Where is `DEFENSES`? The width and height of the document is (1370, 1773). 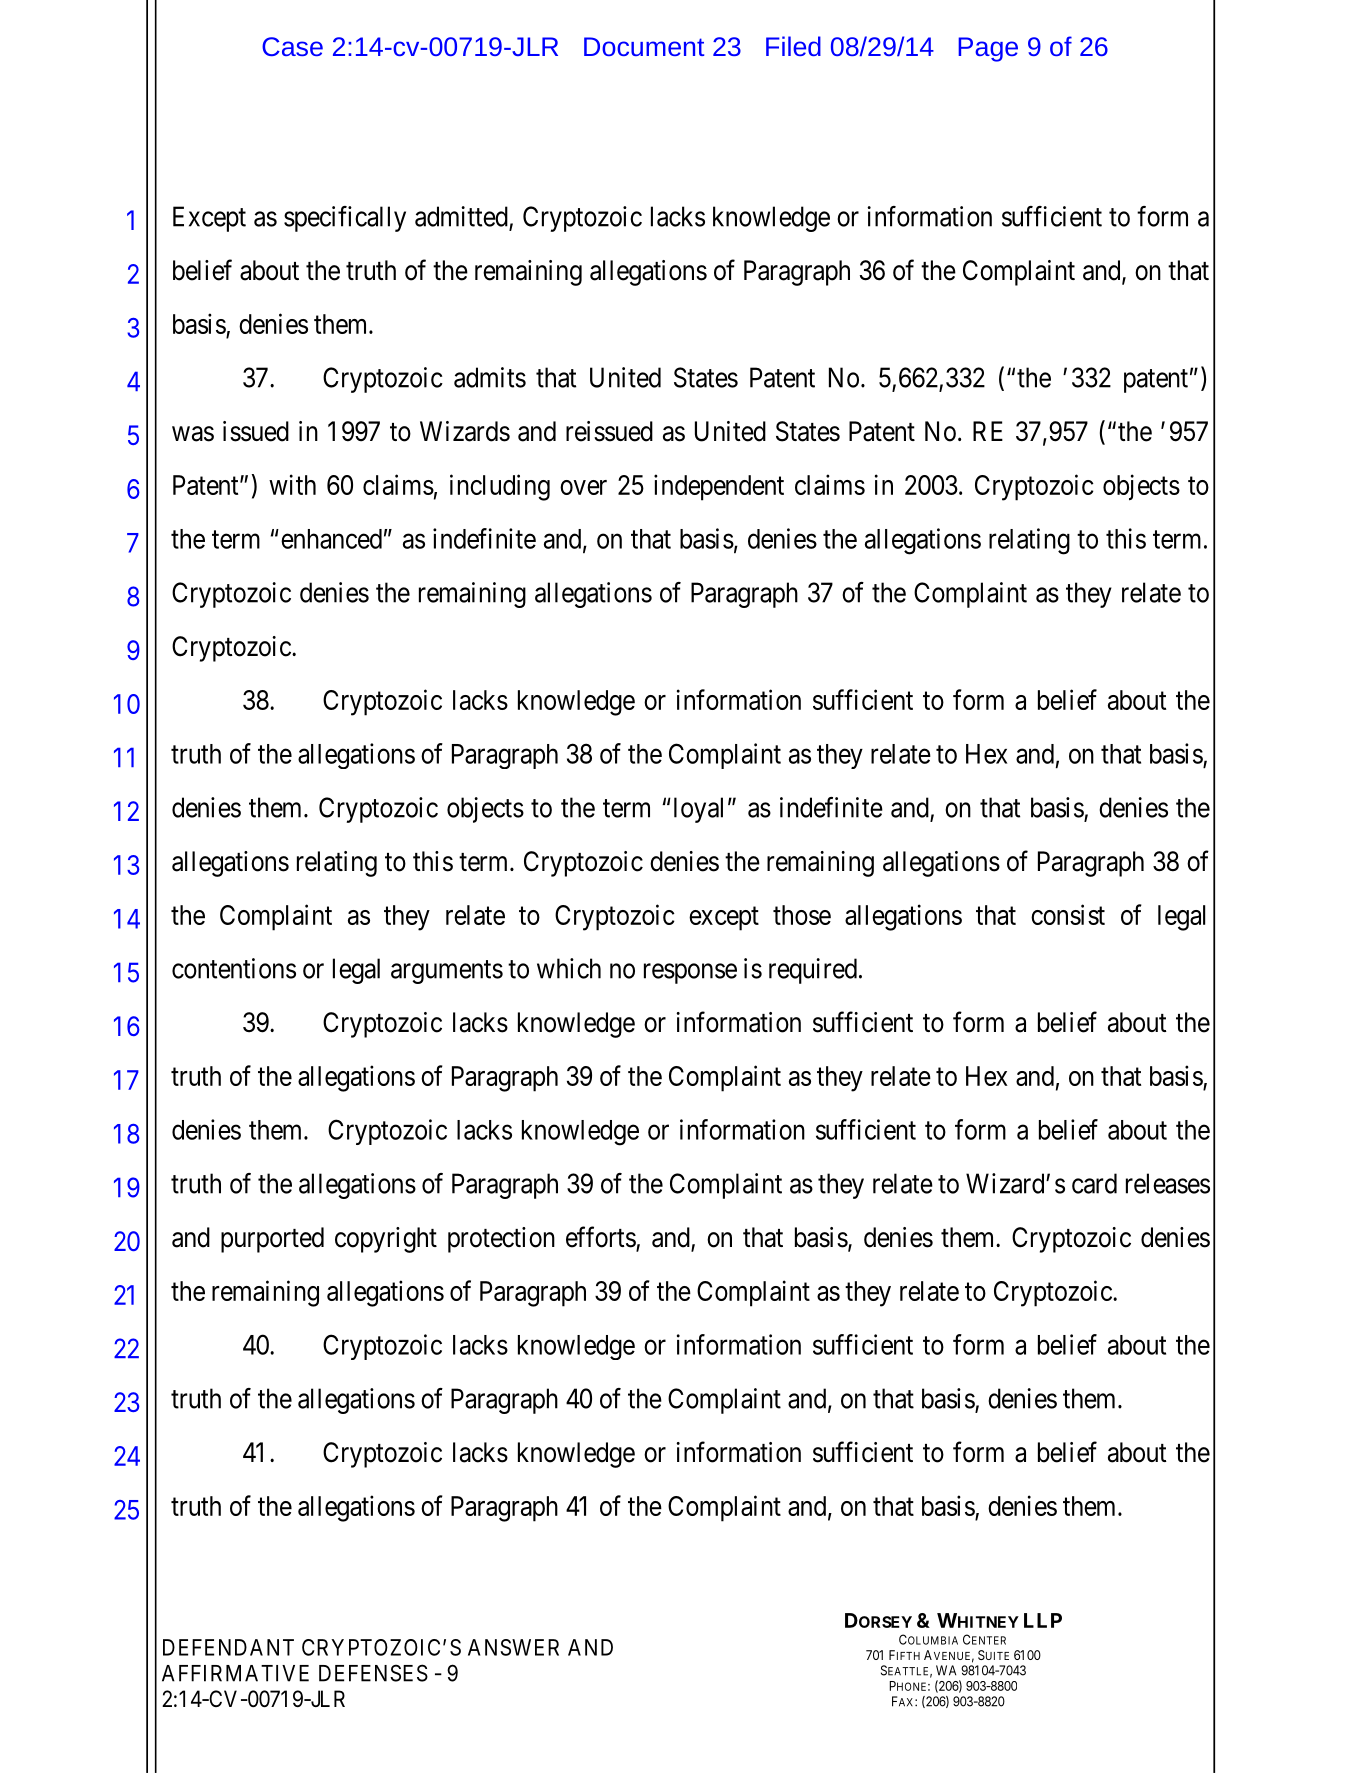 DEFENSES is located at coordinates (373, 1673).
